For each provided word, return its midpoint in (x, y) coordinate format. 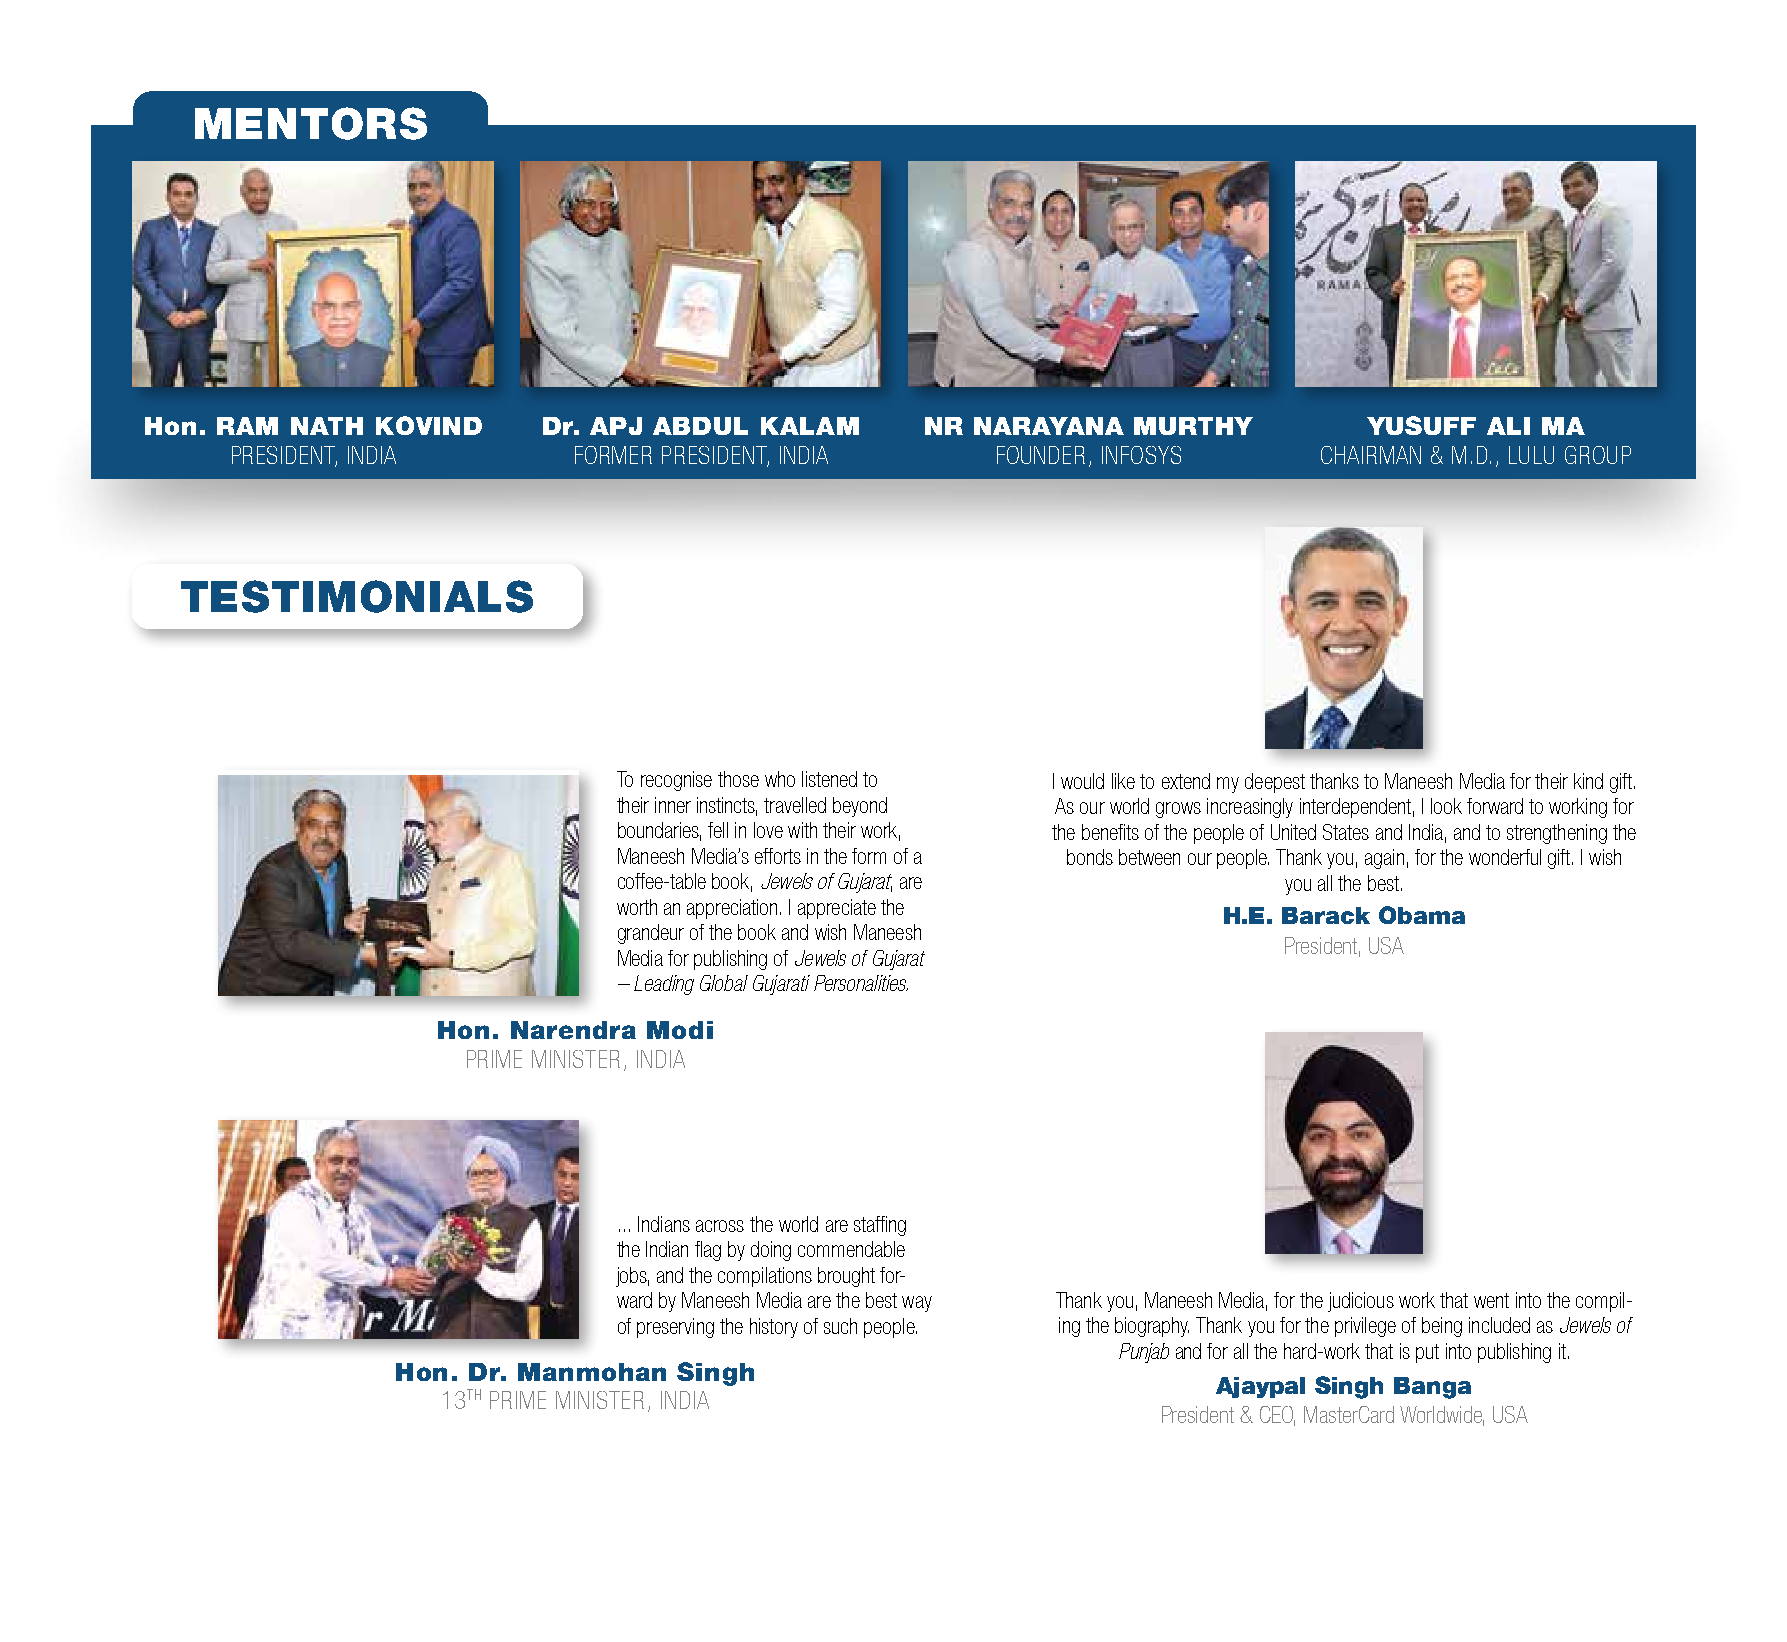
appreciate (837, 909)
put (1427, 1353)
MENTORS (311, 123)
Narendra (573, 1030)
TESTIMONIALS (357, 596)
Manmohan (592, 1372)
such (840, 1326)
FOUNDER (1041, 455)
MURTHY (1193, 426)
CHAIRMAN (1371, 455)
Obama (1422, 915)
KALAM (810, 426)
